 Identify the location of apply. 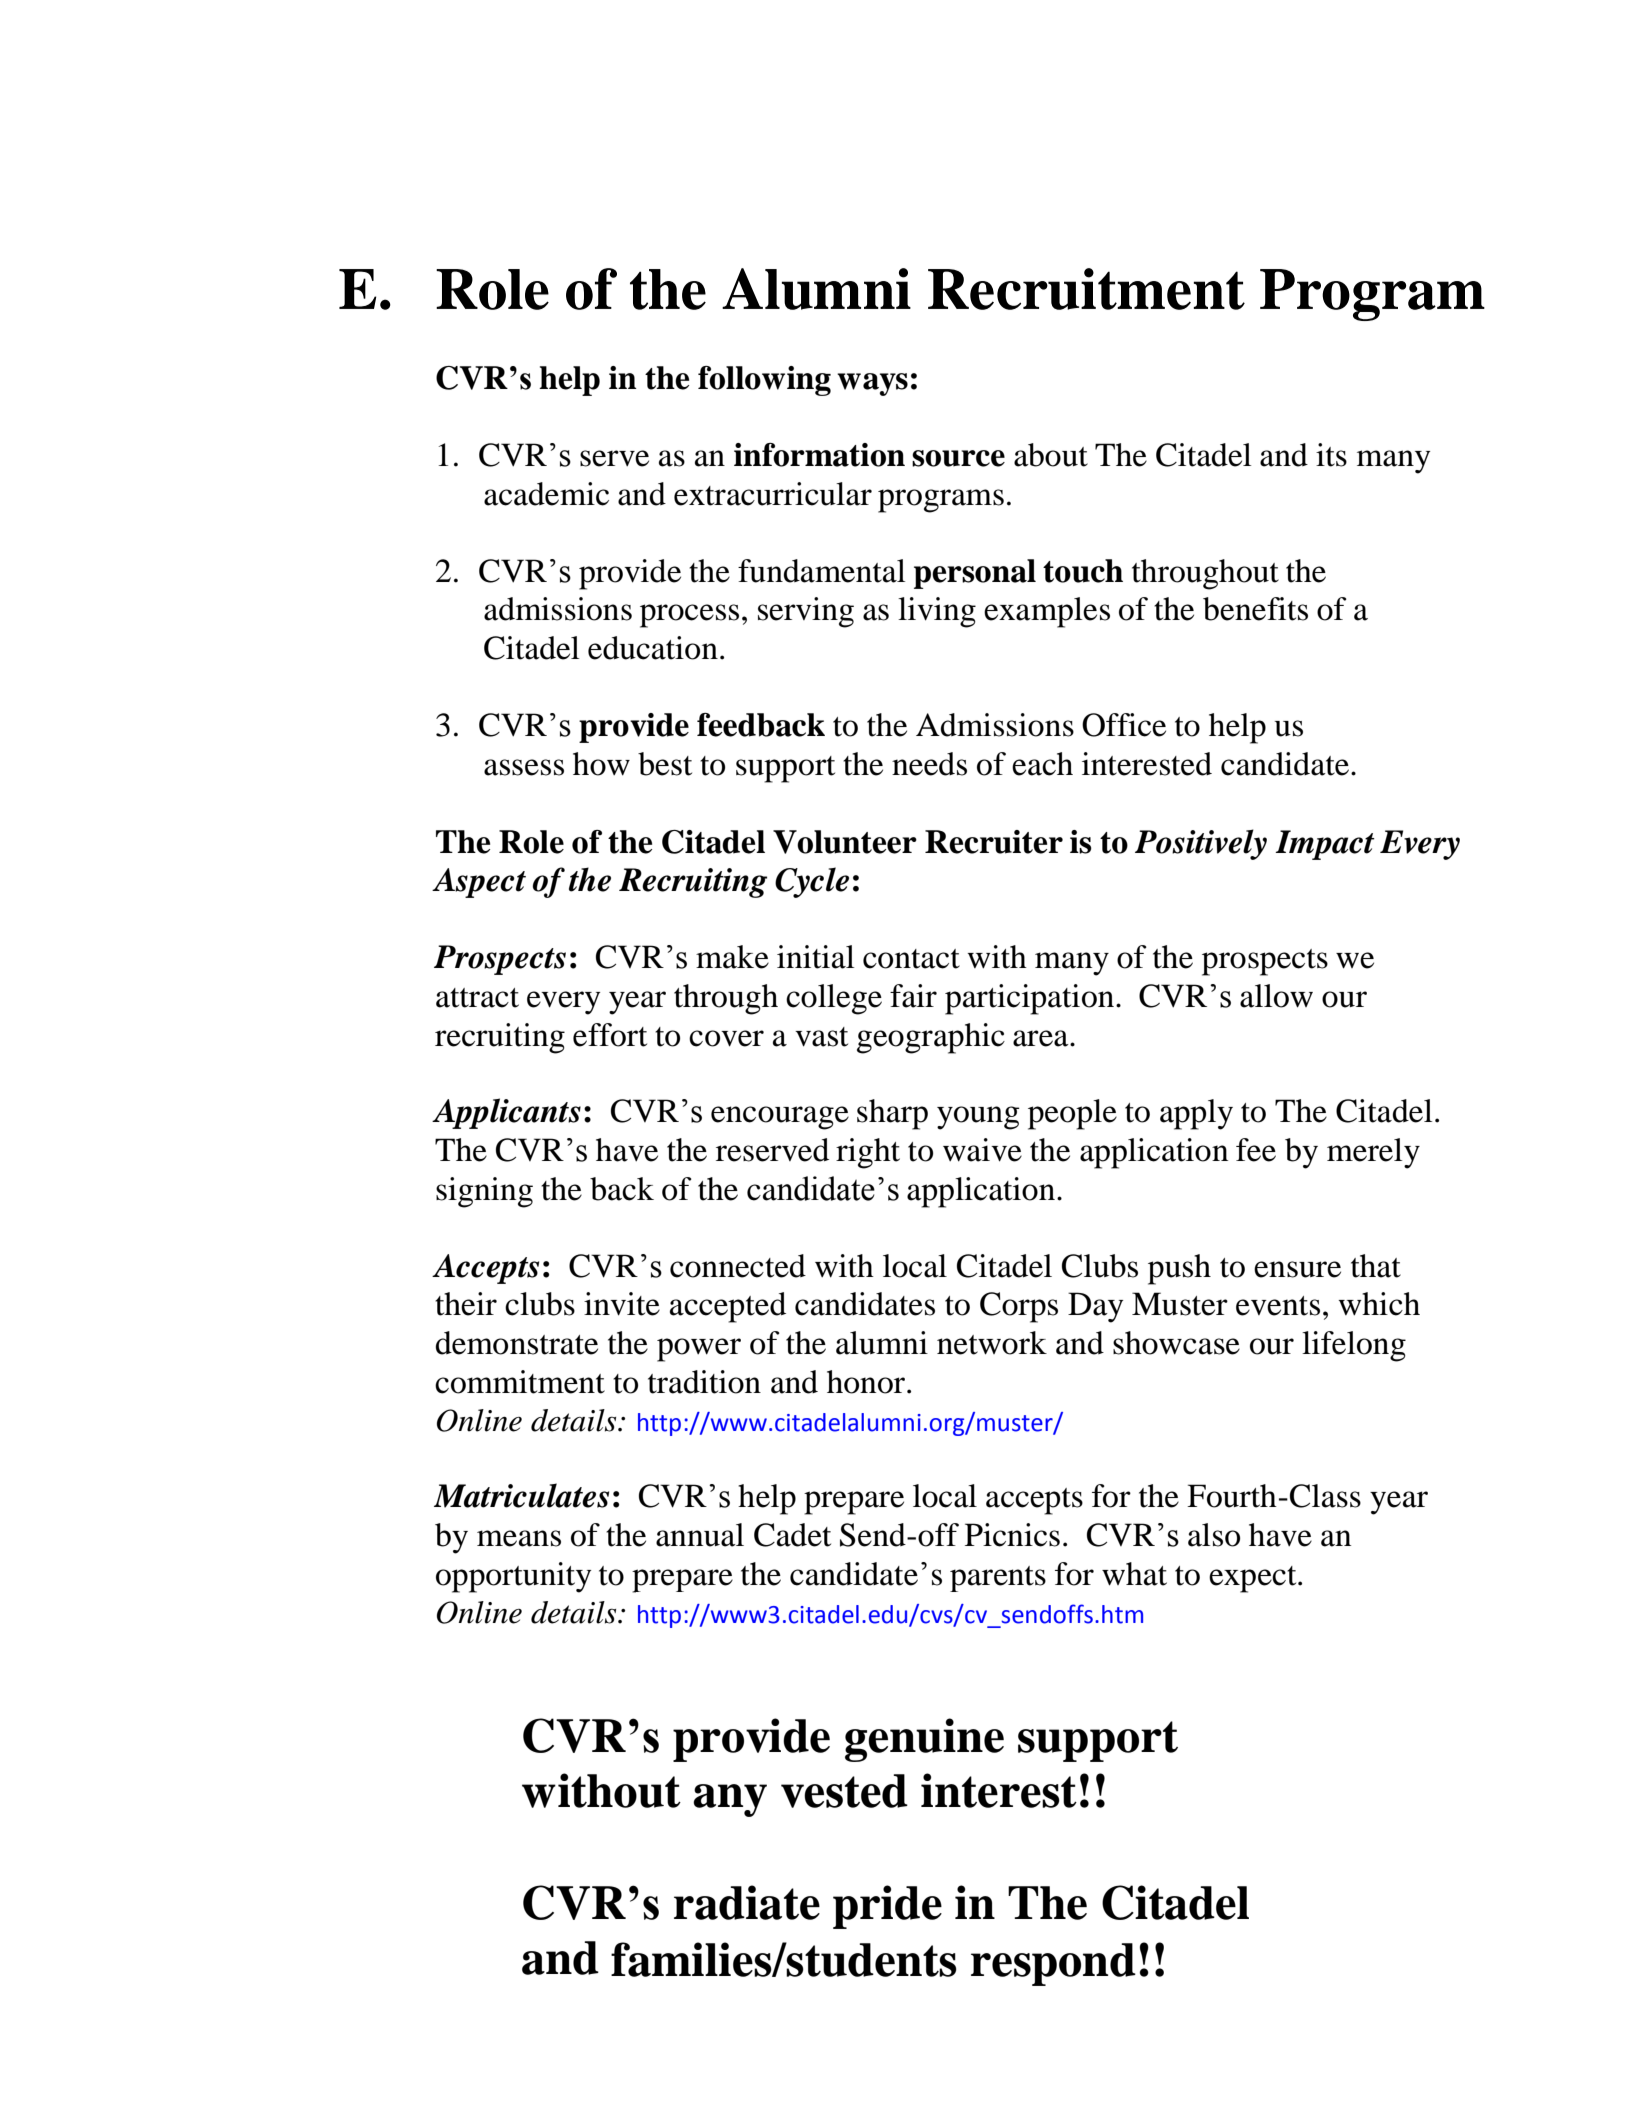
(1196, 1114).
